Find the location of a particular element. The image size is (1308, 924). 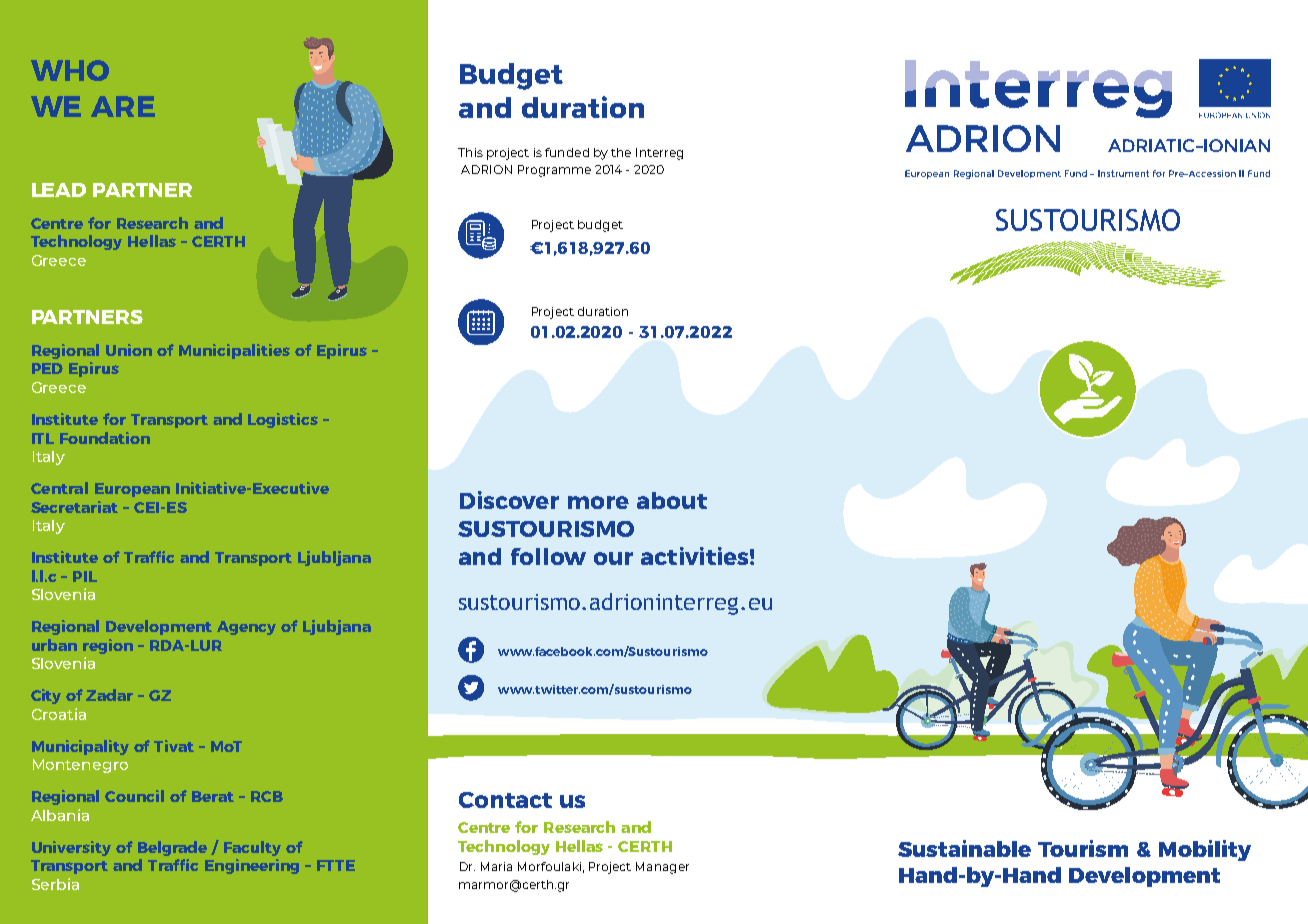

Croatia is located at coordinates (59, 714).
